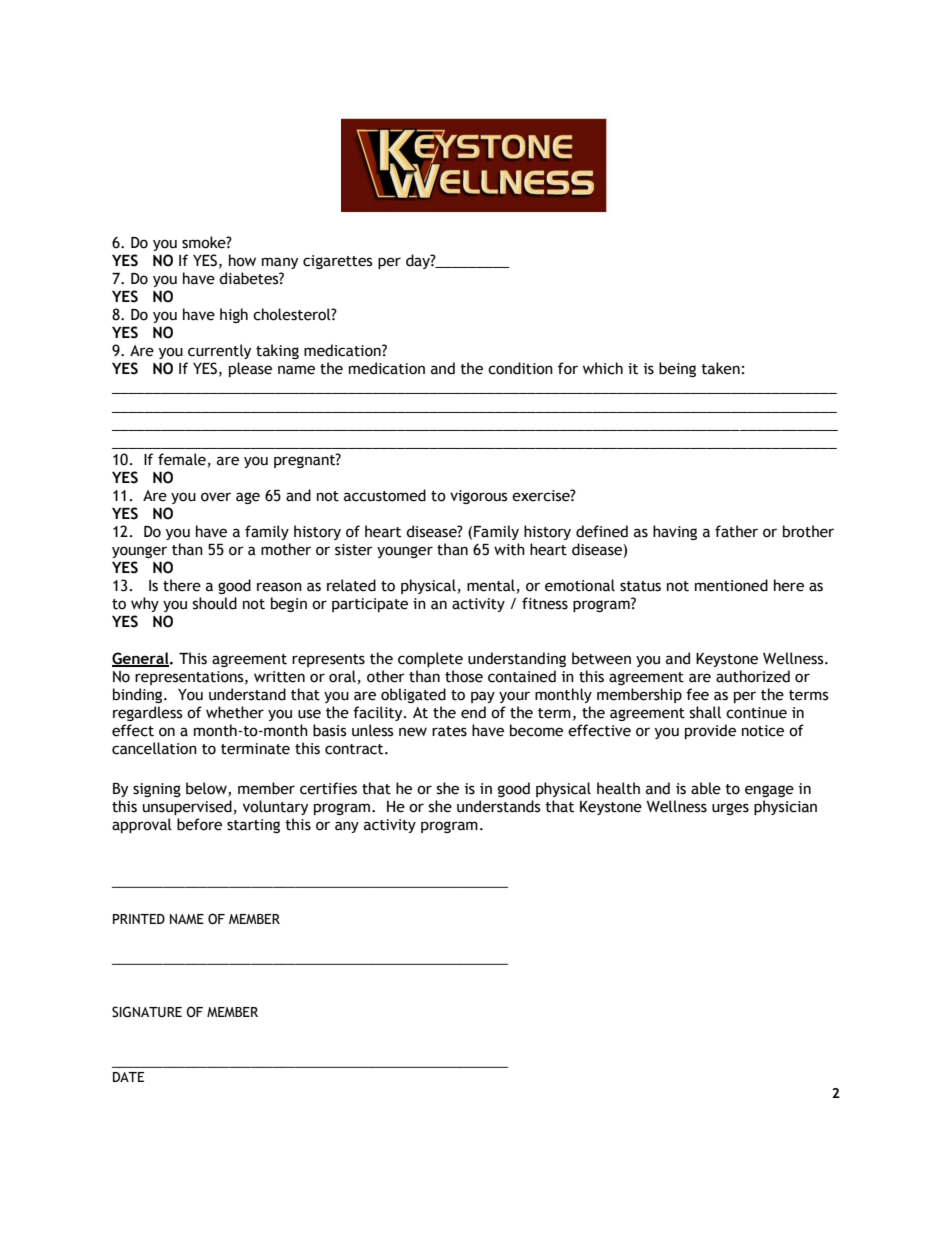 This document has width=952, height=1233. Describe the element at coordinates (720, 368) in the document. I see `taken` at that location.
